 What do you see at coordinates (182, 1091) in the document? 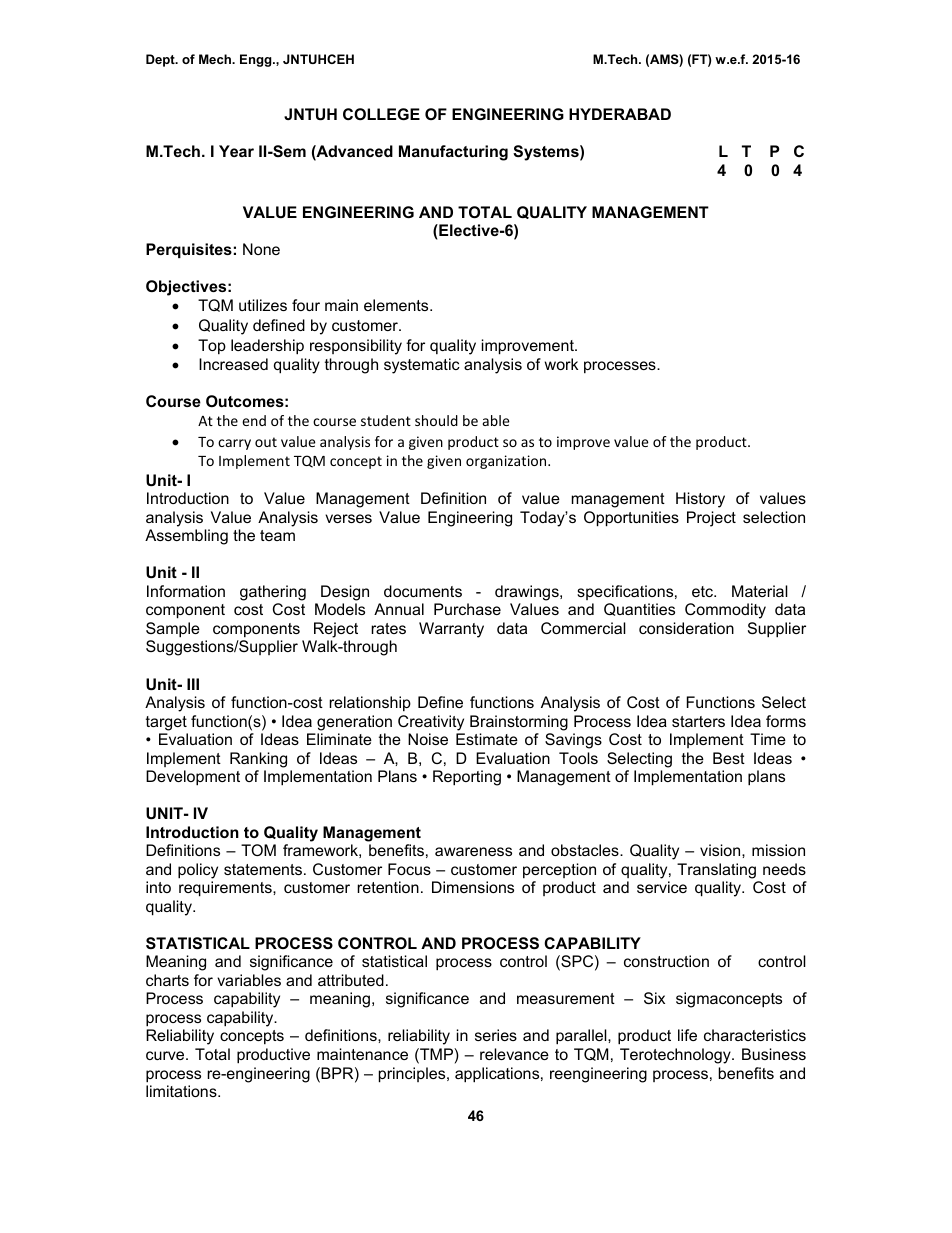
I see `limitations` at bounding box center [182, 1091].
